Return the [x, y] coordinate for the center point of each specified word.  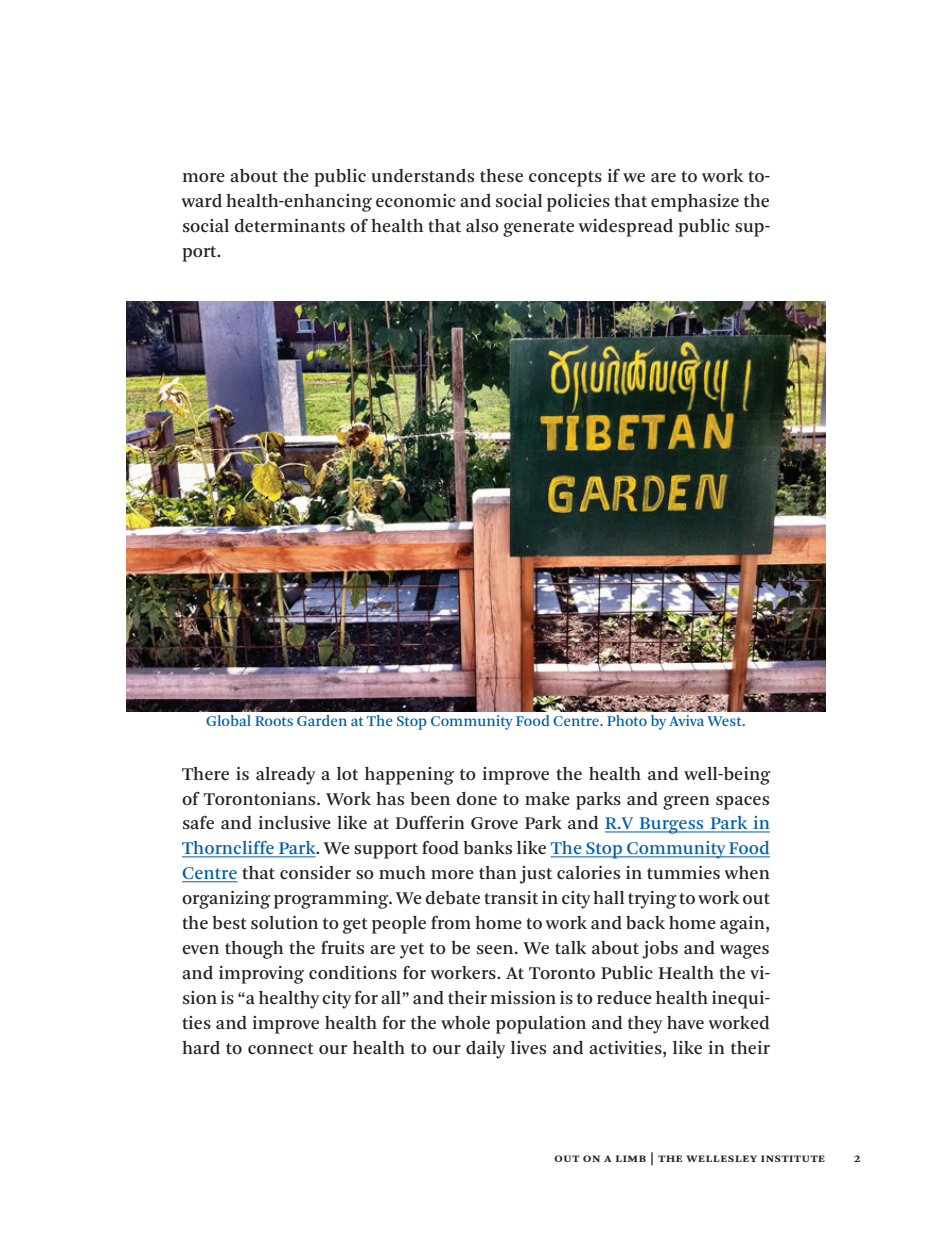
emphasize [695, 203]
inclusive [295, 822]
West [725, 721]
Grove [494, 823]
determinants [289, 226]
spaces [742, 803]
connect [281, 1049]
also [482, 226]
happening [409, 776]
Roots [274, 721]
